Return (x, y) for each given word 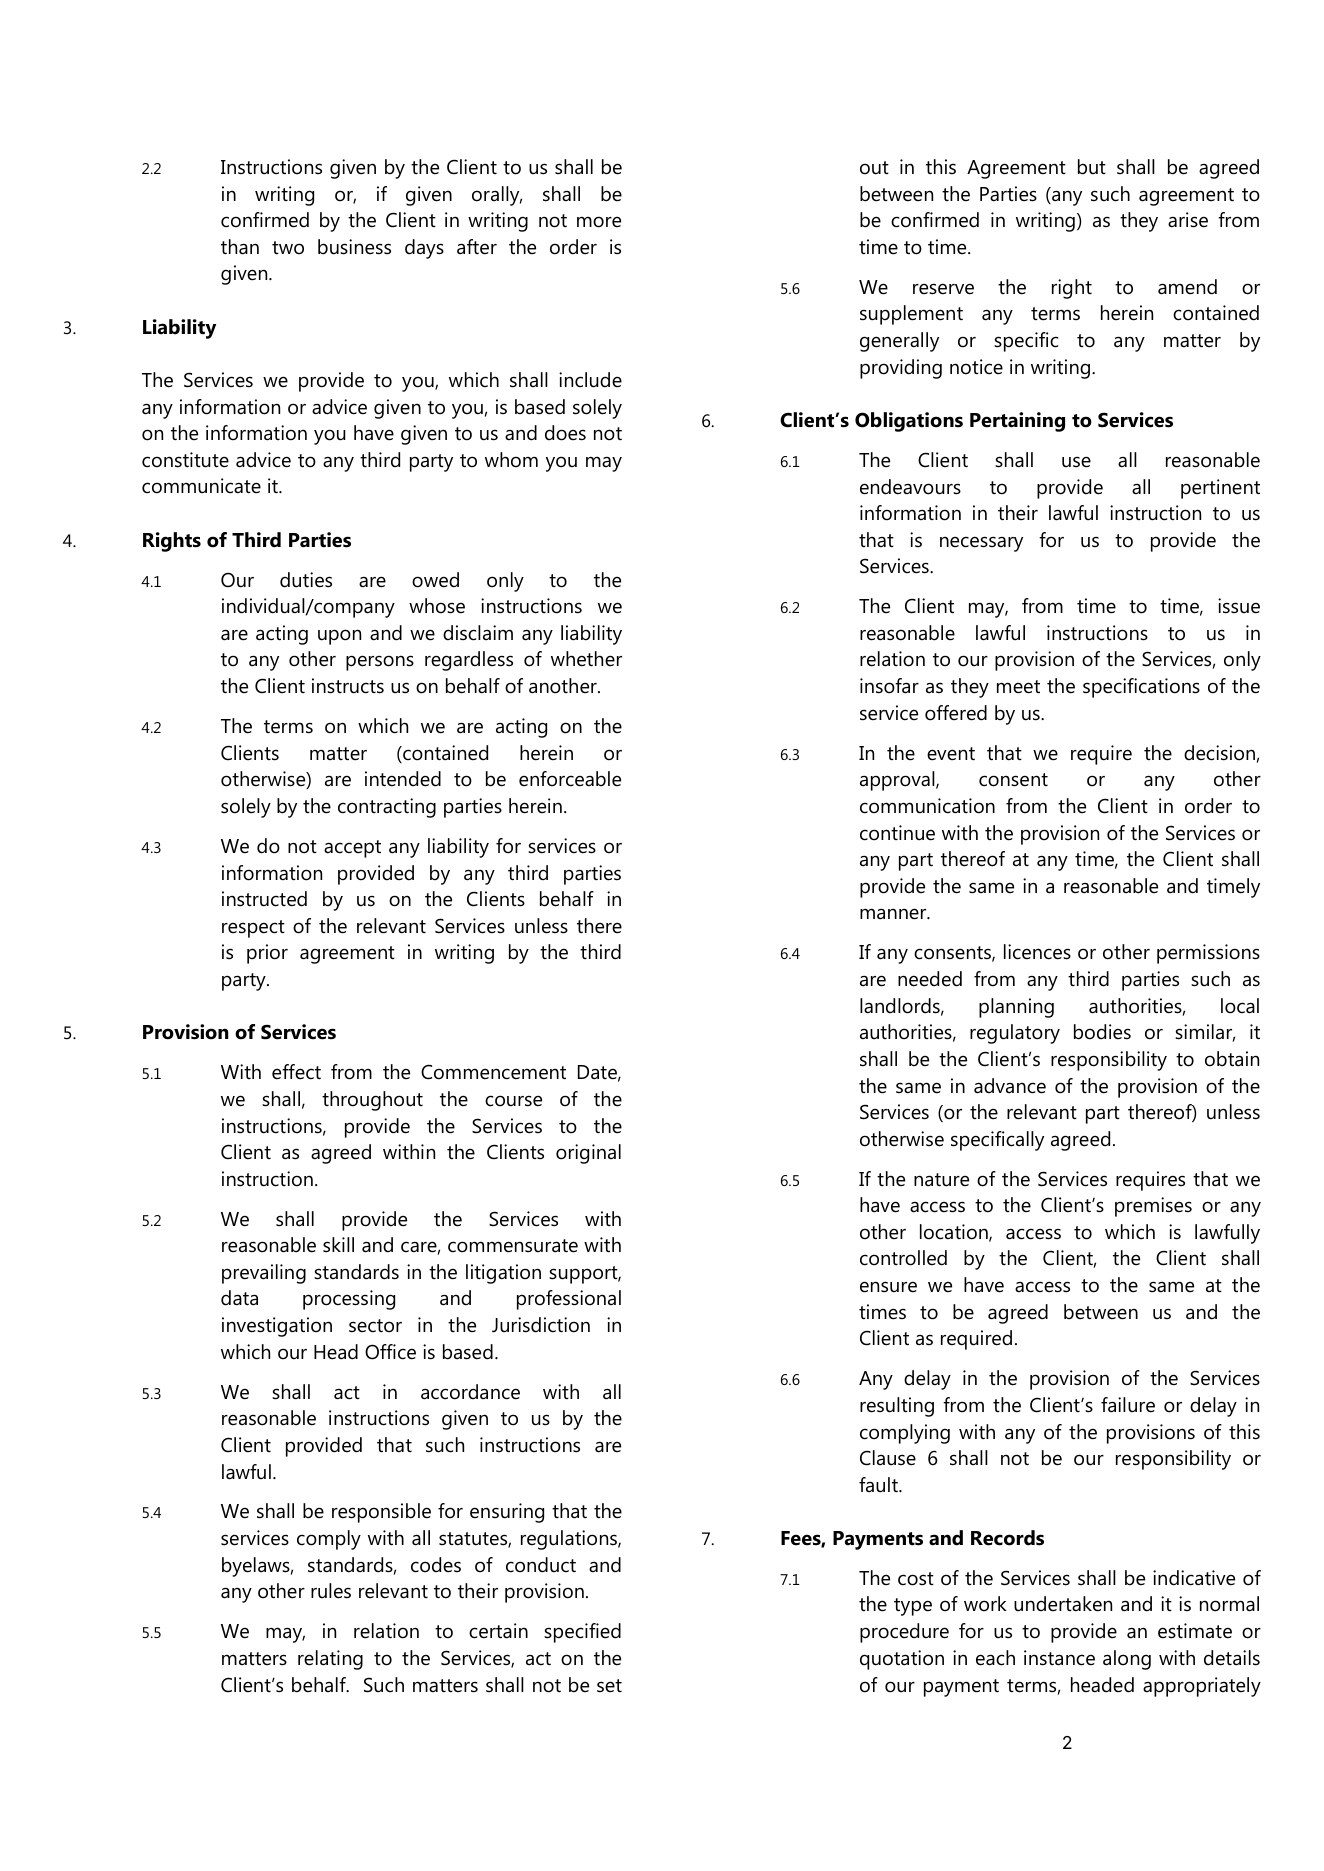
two (288, 248)
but (1092, 167)
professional (569, 1300)
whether (586, 659)
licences (1037, 952)
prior (267, 954)
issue (1239, 606)
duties (306, 580)
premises (1153, 1207)
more (599, 222)
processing (349, 1300)
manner (894, 914)
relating (330, 1660)
